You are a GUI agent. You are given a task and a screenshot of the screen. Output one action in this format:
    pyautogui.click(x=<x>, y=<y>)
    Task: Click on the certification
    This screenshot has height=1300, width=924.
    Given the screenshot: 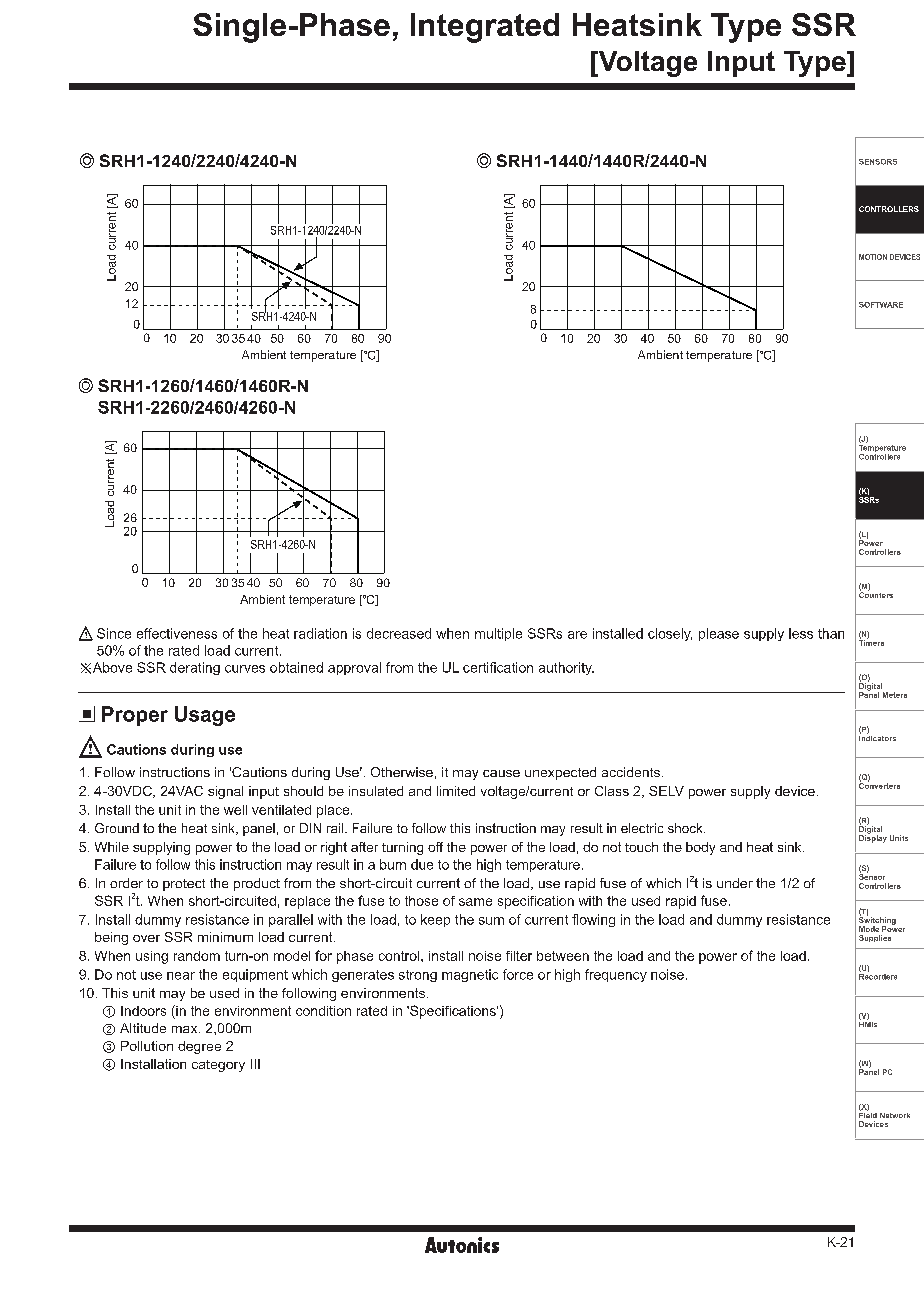 What is the action you would take?
    pyautogui.click(x=498, y=667)
